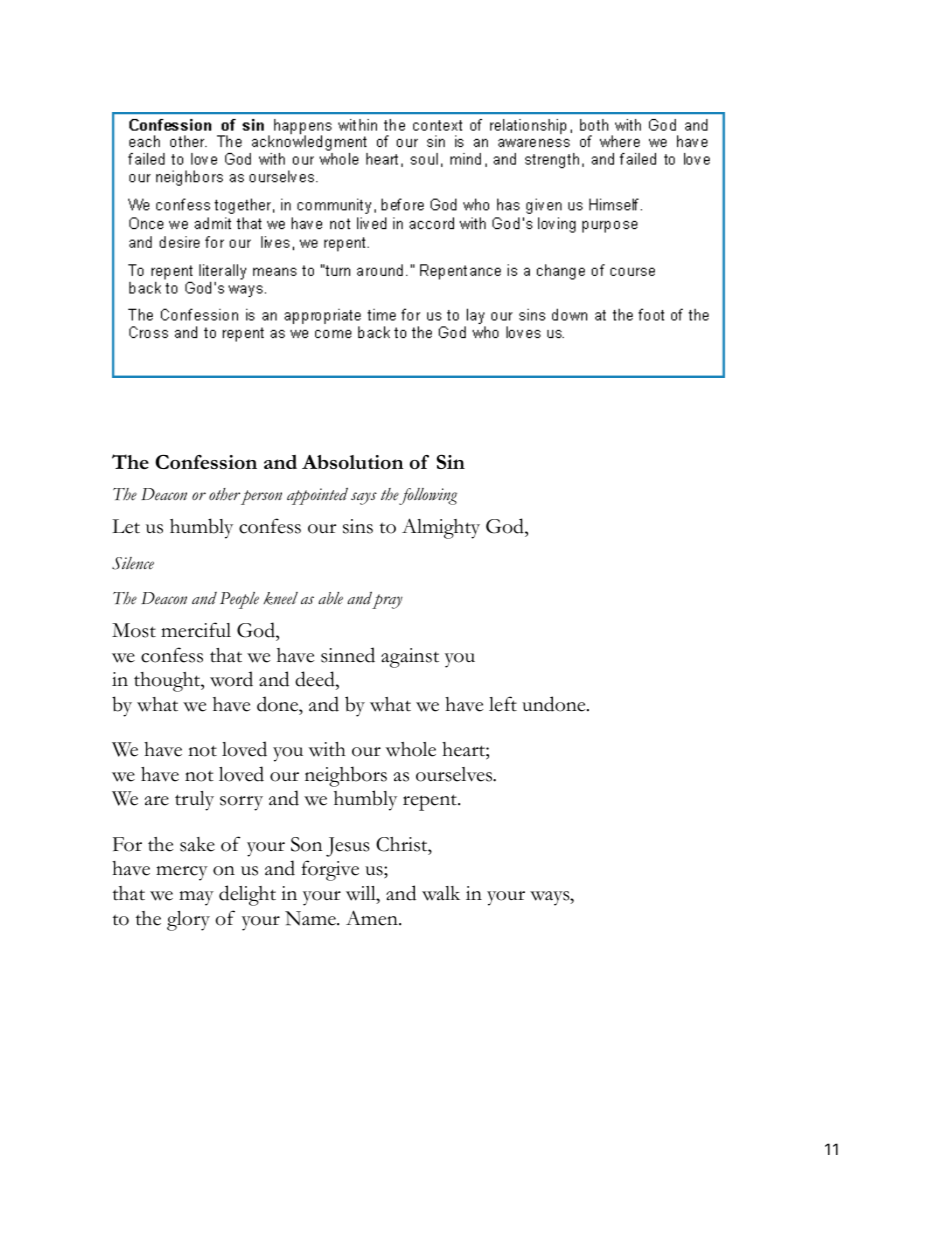 This page has height=1233, width=952. Describe the element at coordinates (231, 679) in the page. I see `word` at that location.
